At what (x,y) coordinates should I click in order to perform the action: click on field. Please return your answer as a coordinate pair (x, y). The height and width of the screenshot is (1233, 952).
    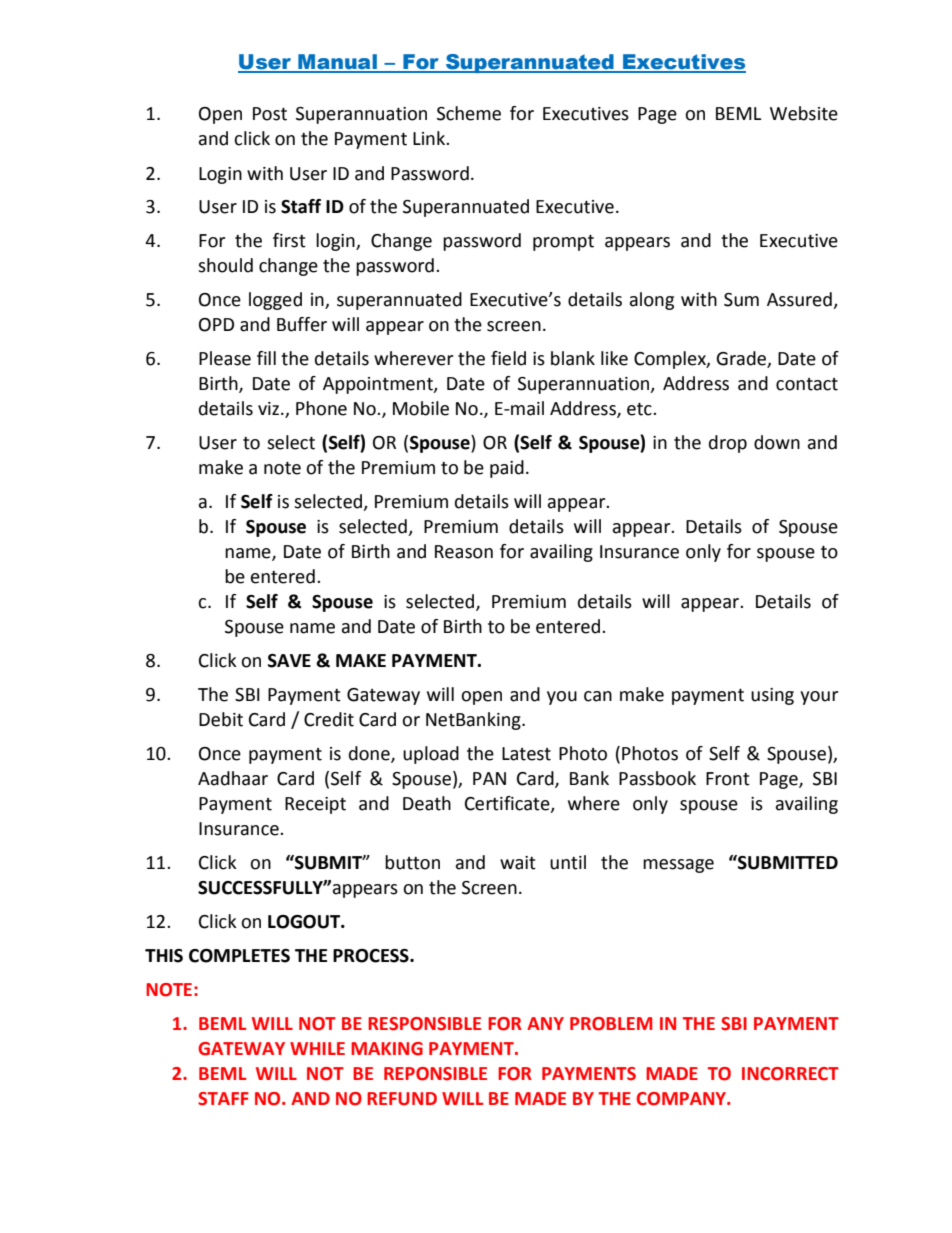
    Looking at the image, I should click on (508, 358).
